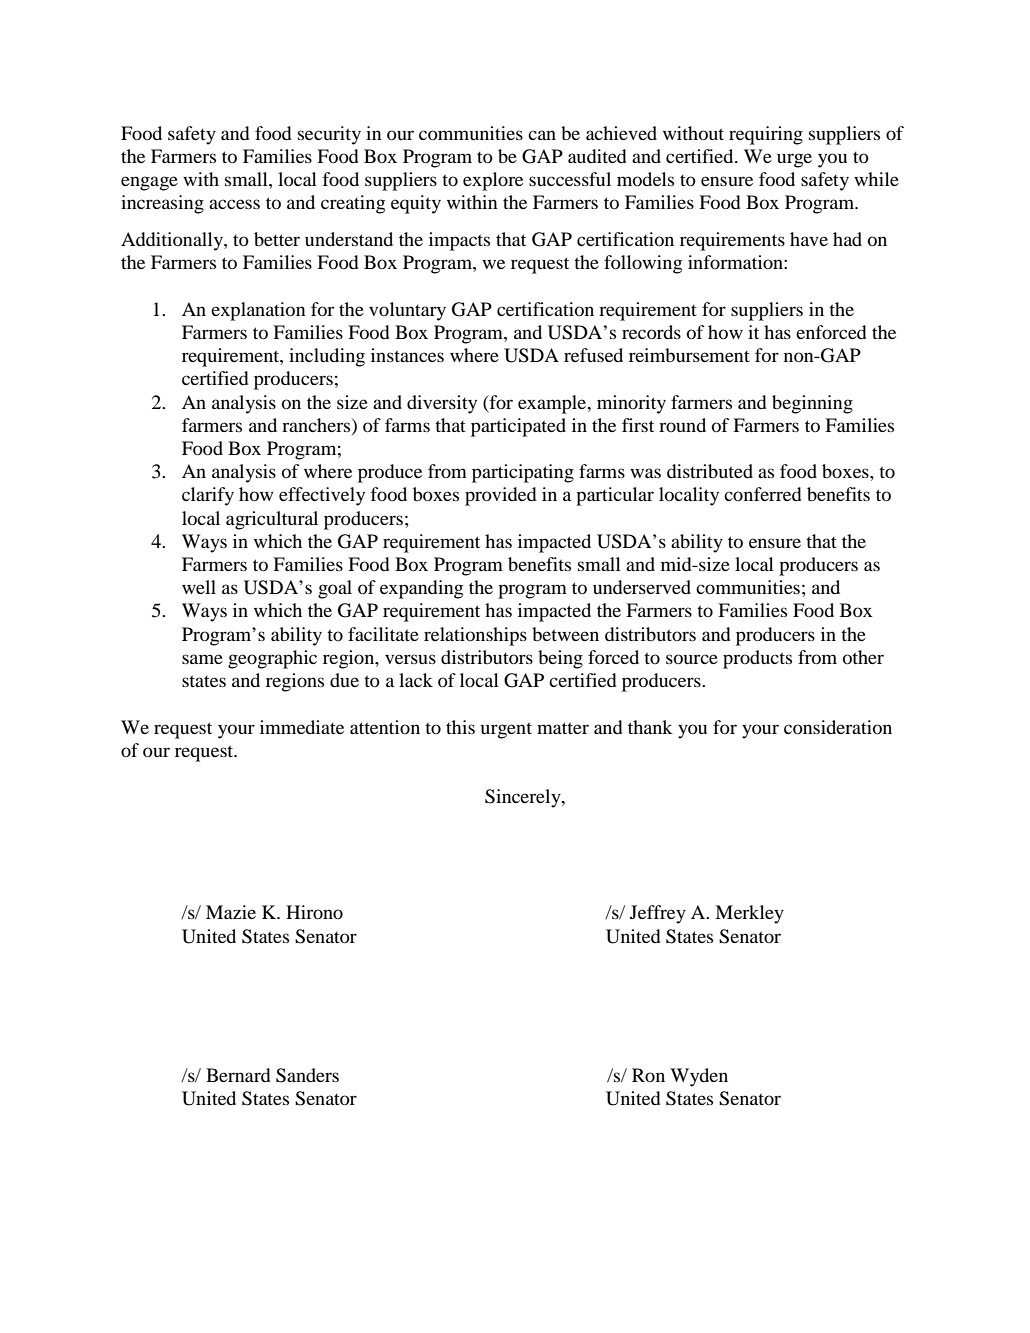 This screenshot has width=1030, height=1333. I want to click on participating, so click(523, 473).
